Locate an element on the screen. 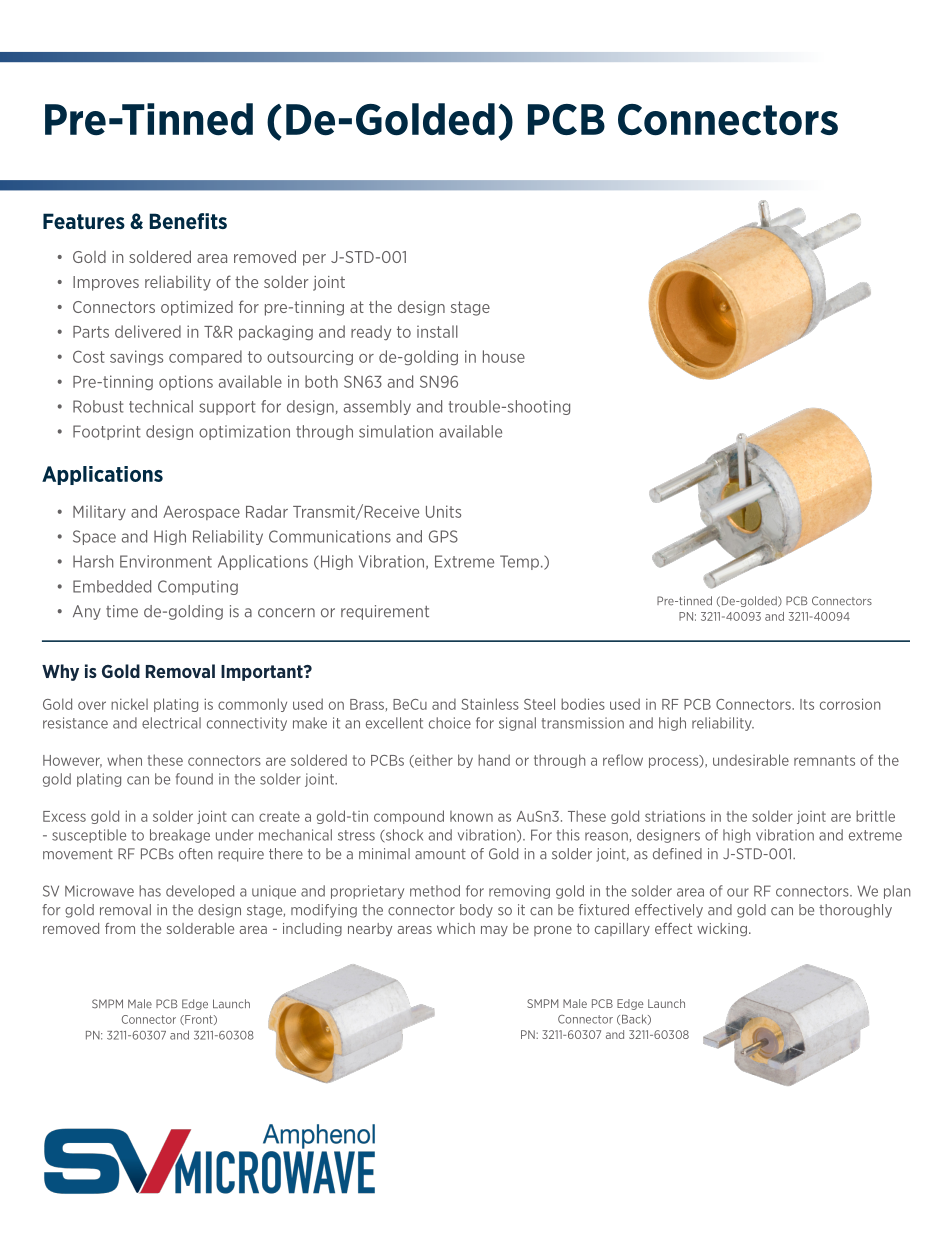  from is located at coordinates (120, 928).
